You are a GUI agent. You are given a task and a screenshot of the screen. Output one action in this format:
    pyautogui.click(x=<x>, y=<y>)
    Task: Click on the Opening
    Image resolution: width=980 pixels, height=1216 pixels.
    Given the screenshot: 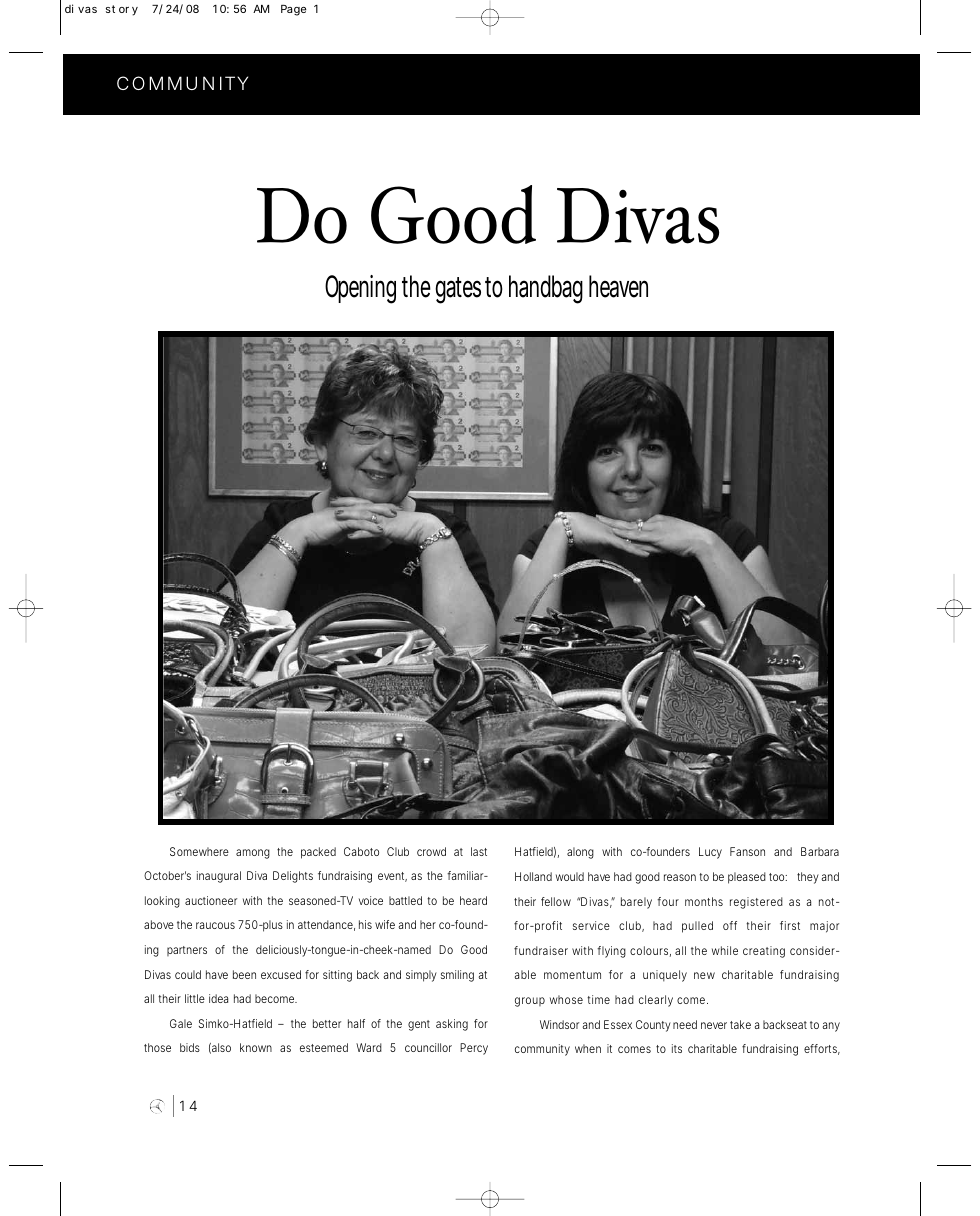 What is the action you would take?
    pyautogui.click(x=364, y=289)
